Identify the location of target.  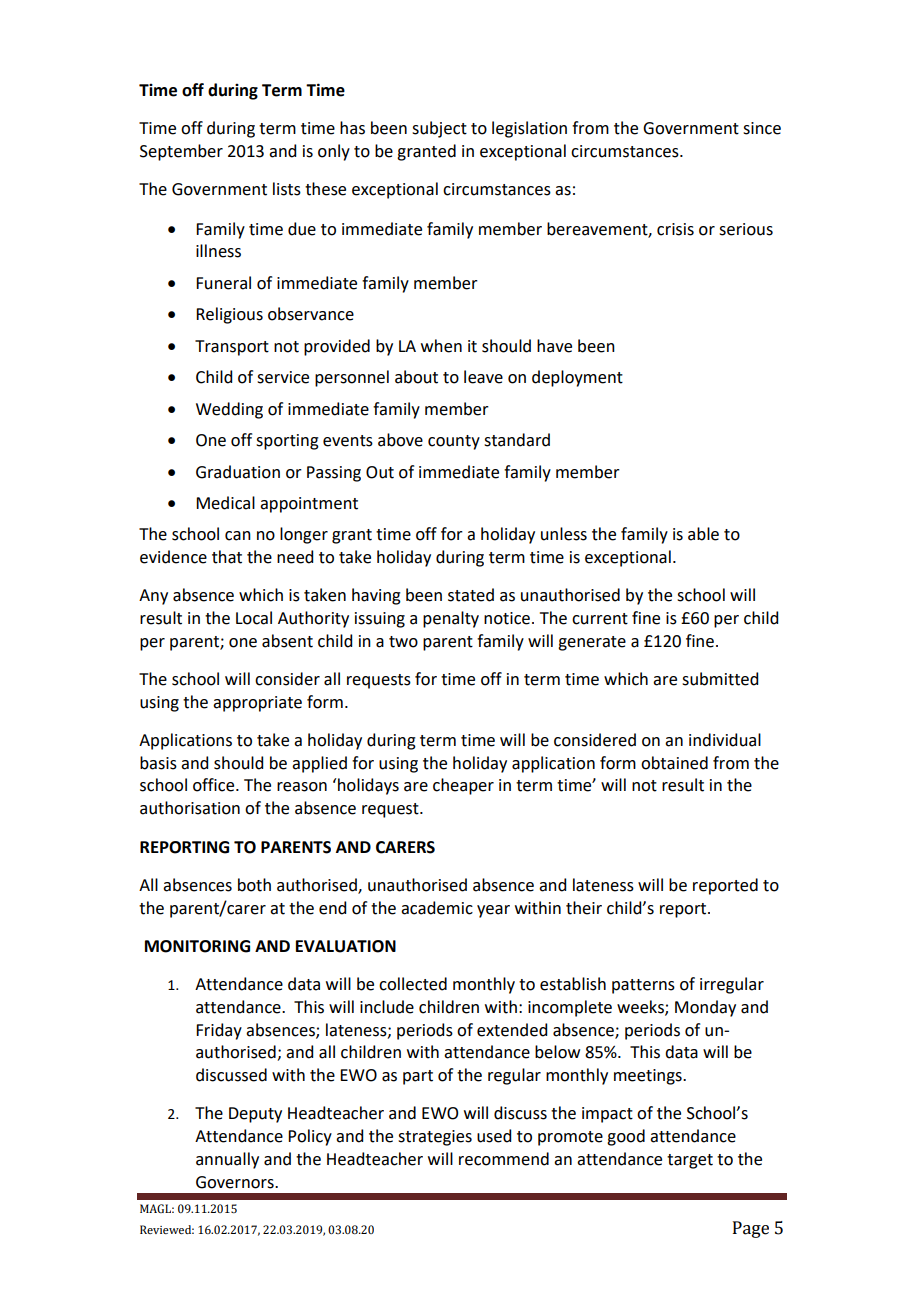
(690, 1161).
